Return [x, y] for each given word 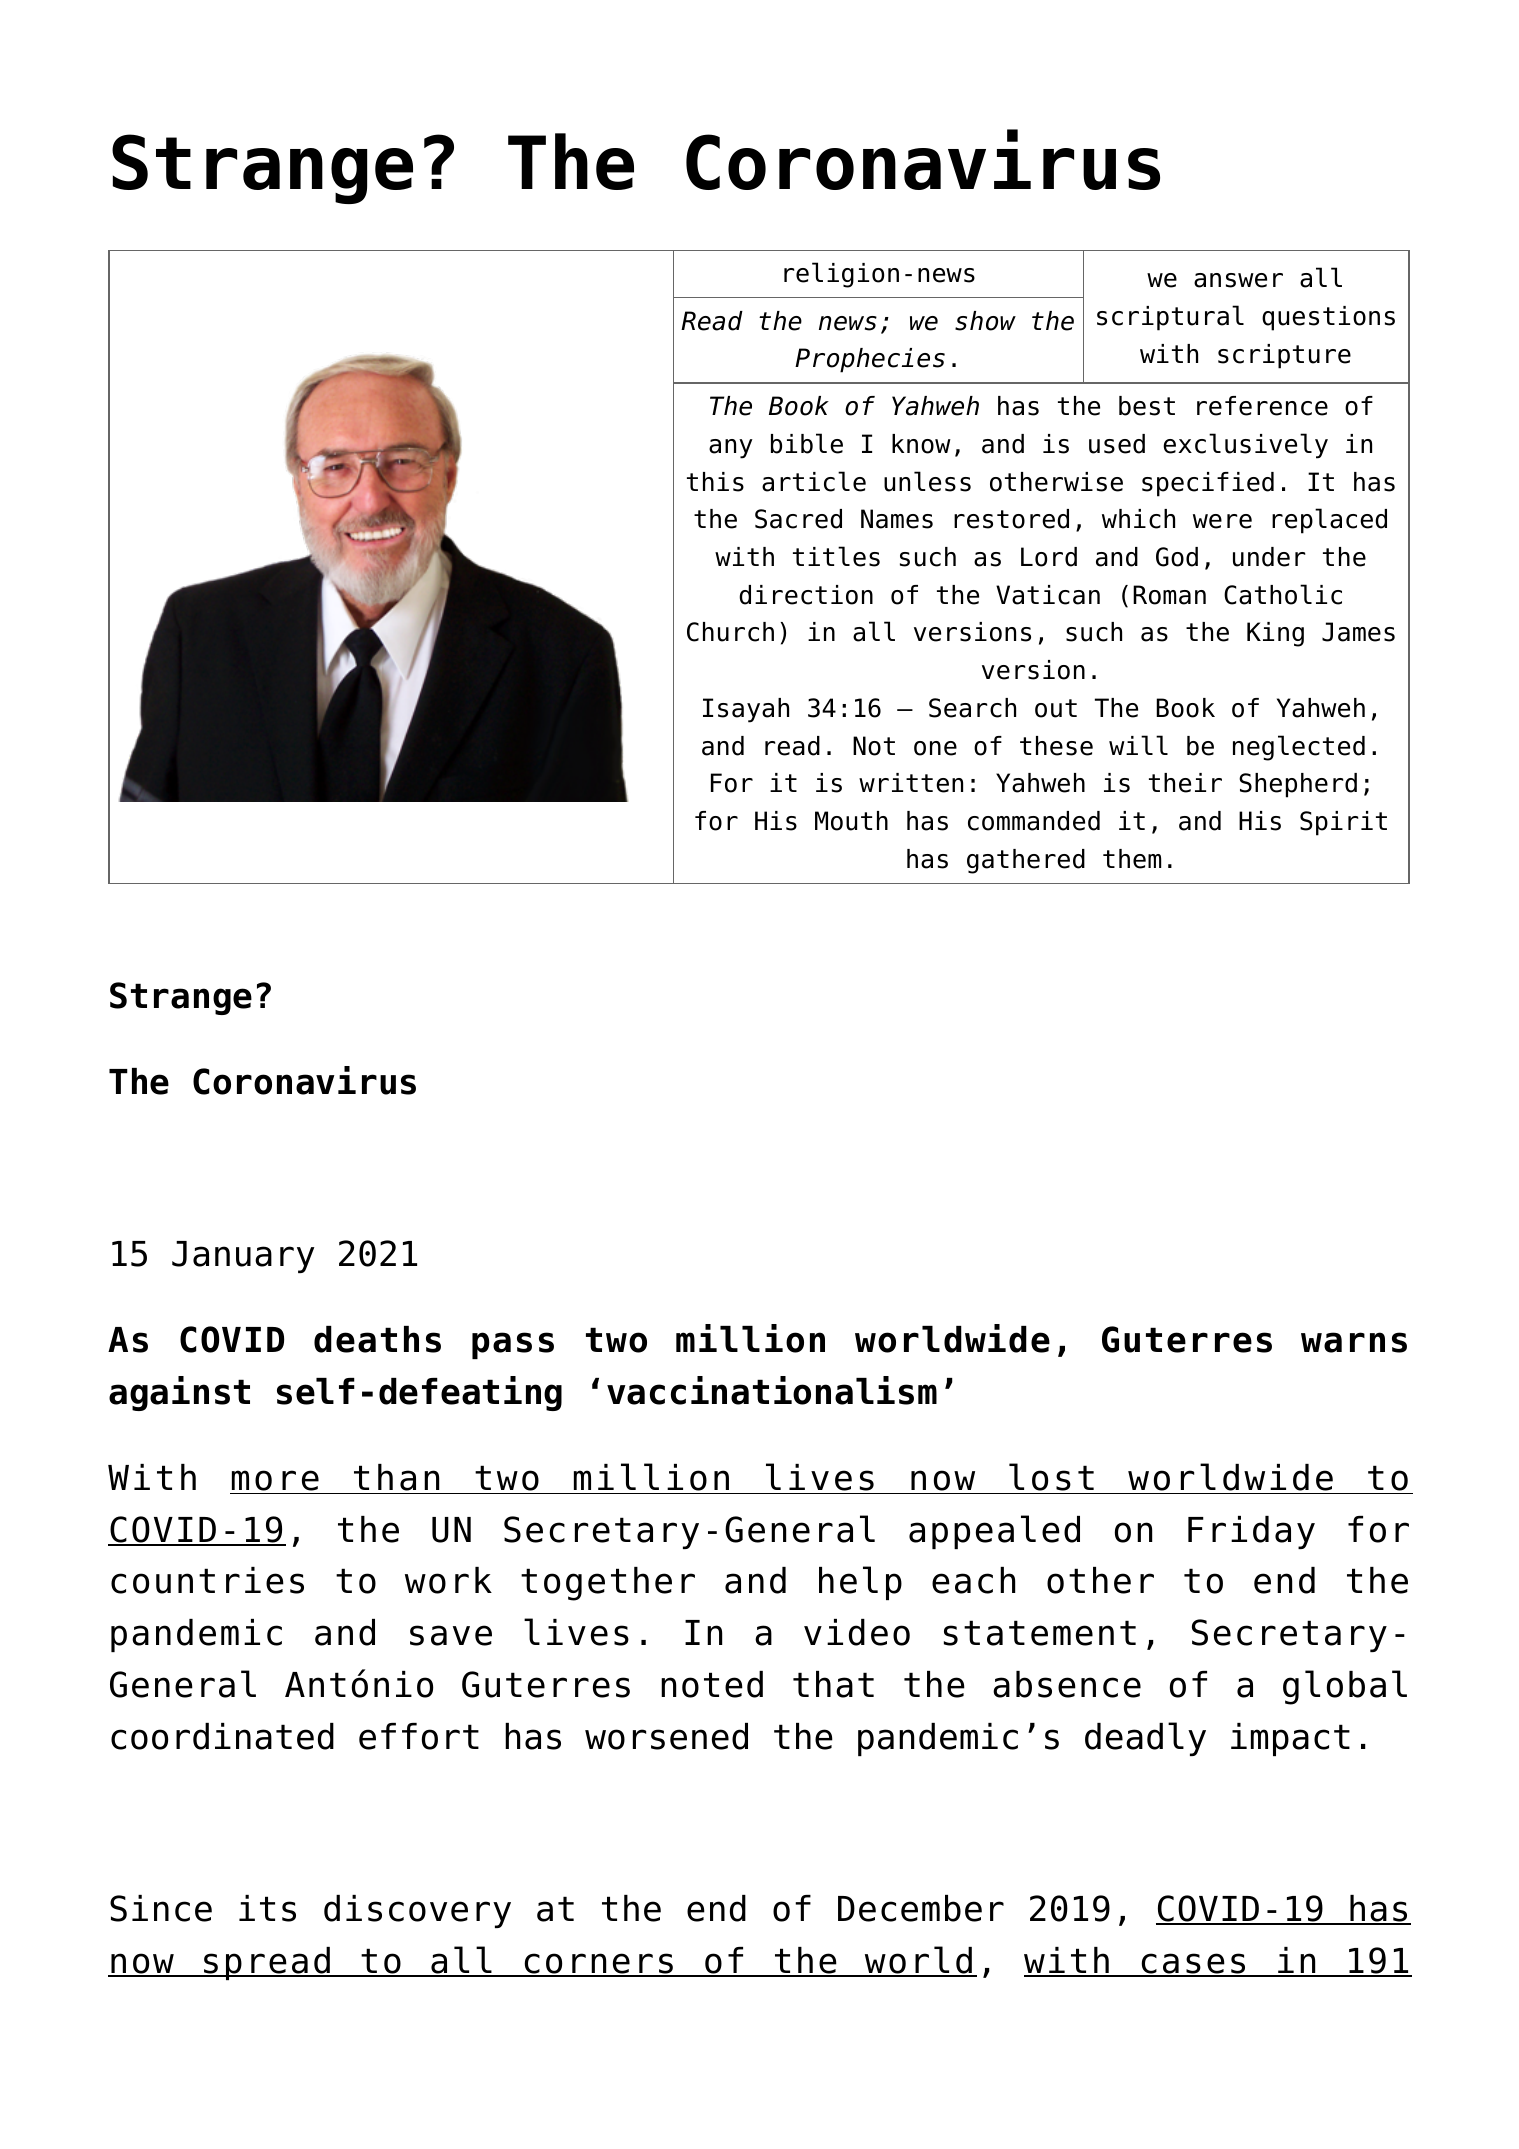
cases [1193, 1964]
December [921, 1908]
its [267, 1908]
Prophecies [870, 360]
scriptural [1170, 318]
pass [513, 1345]
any [731, 449]
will [1138, 745]
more [275, 1480]
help [860, 1583]
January [243, 1257]
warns [1354, 1342]
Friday [1251, 1532]
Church [730, 632]
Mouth [851, 821]
